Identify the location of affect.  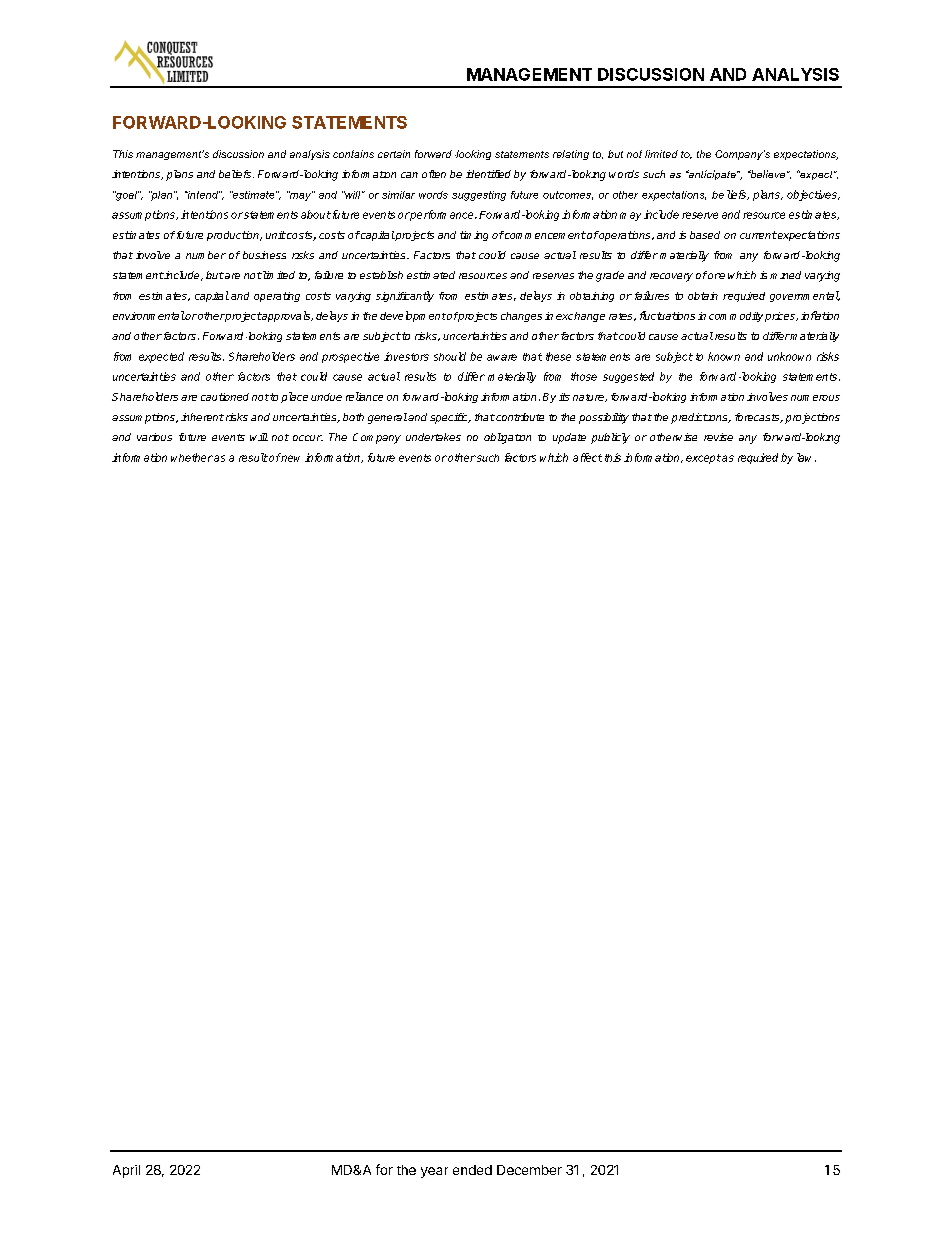
(587, 457).
